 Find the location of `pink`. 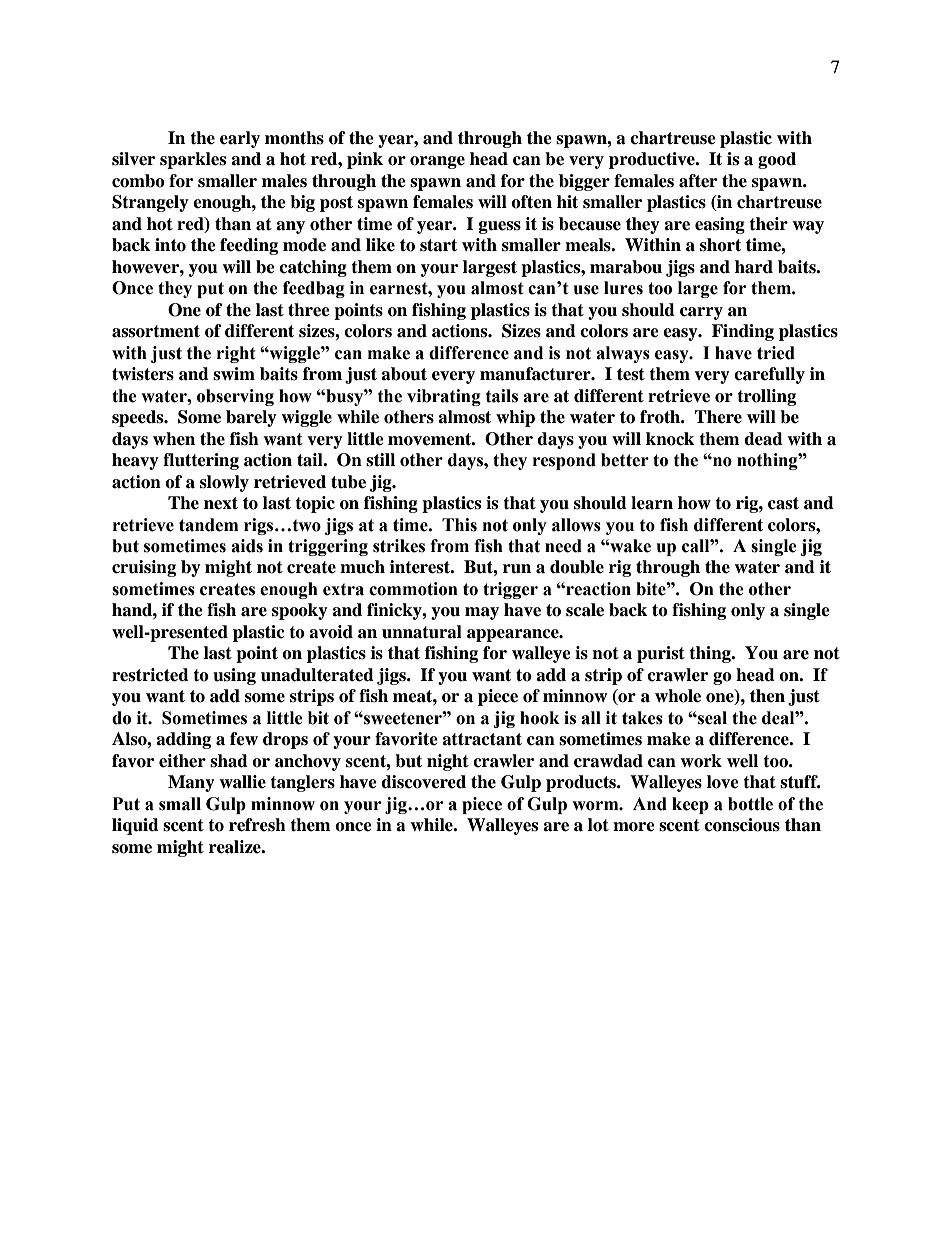

pink is located at coordinates (365, 160).
